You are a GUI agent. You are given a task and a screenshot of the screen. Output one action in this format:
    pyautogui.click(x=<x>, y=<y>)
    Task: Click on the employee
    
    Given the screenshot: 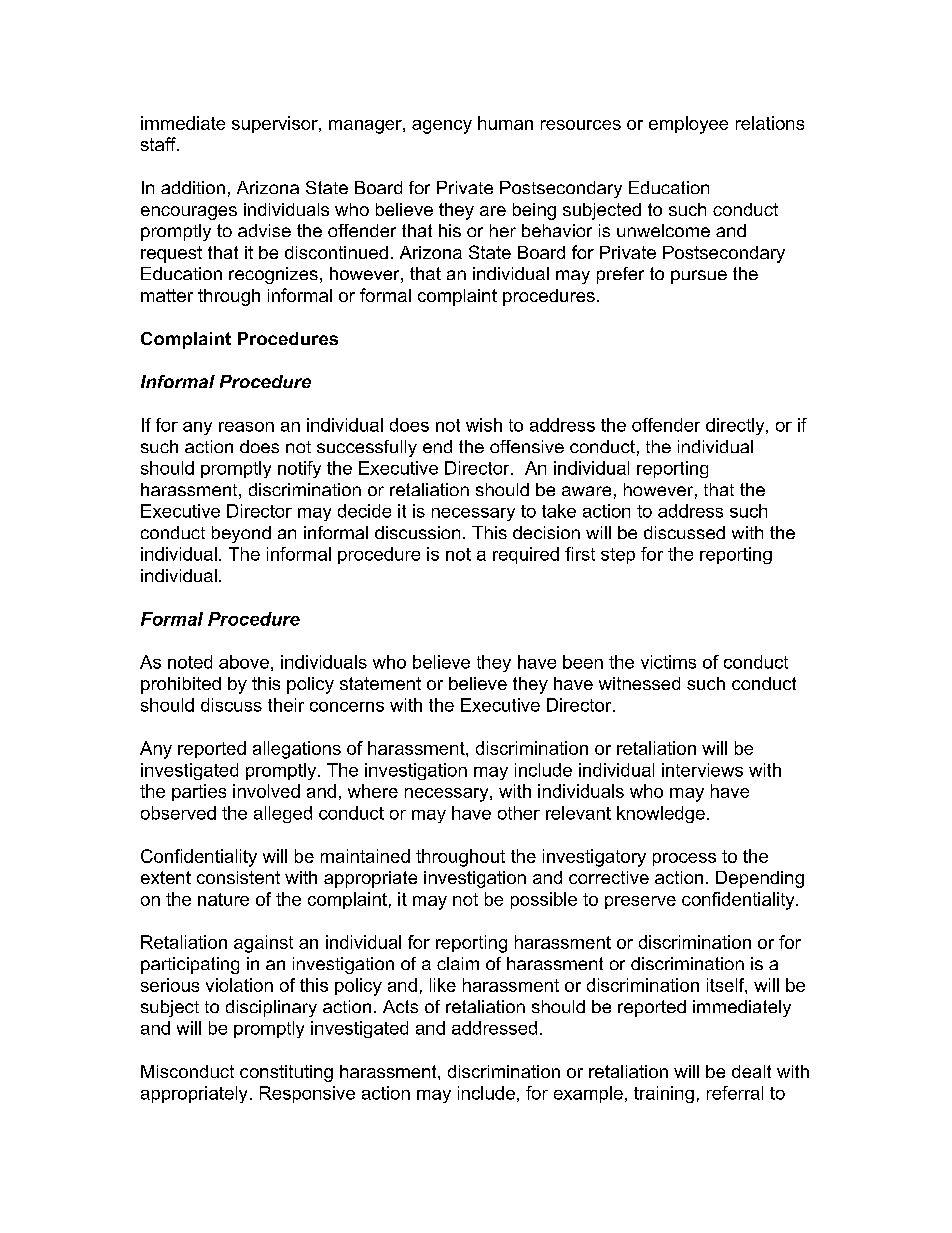 What is the action you would take?
    pyautogui.click(x=688, y=125)
